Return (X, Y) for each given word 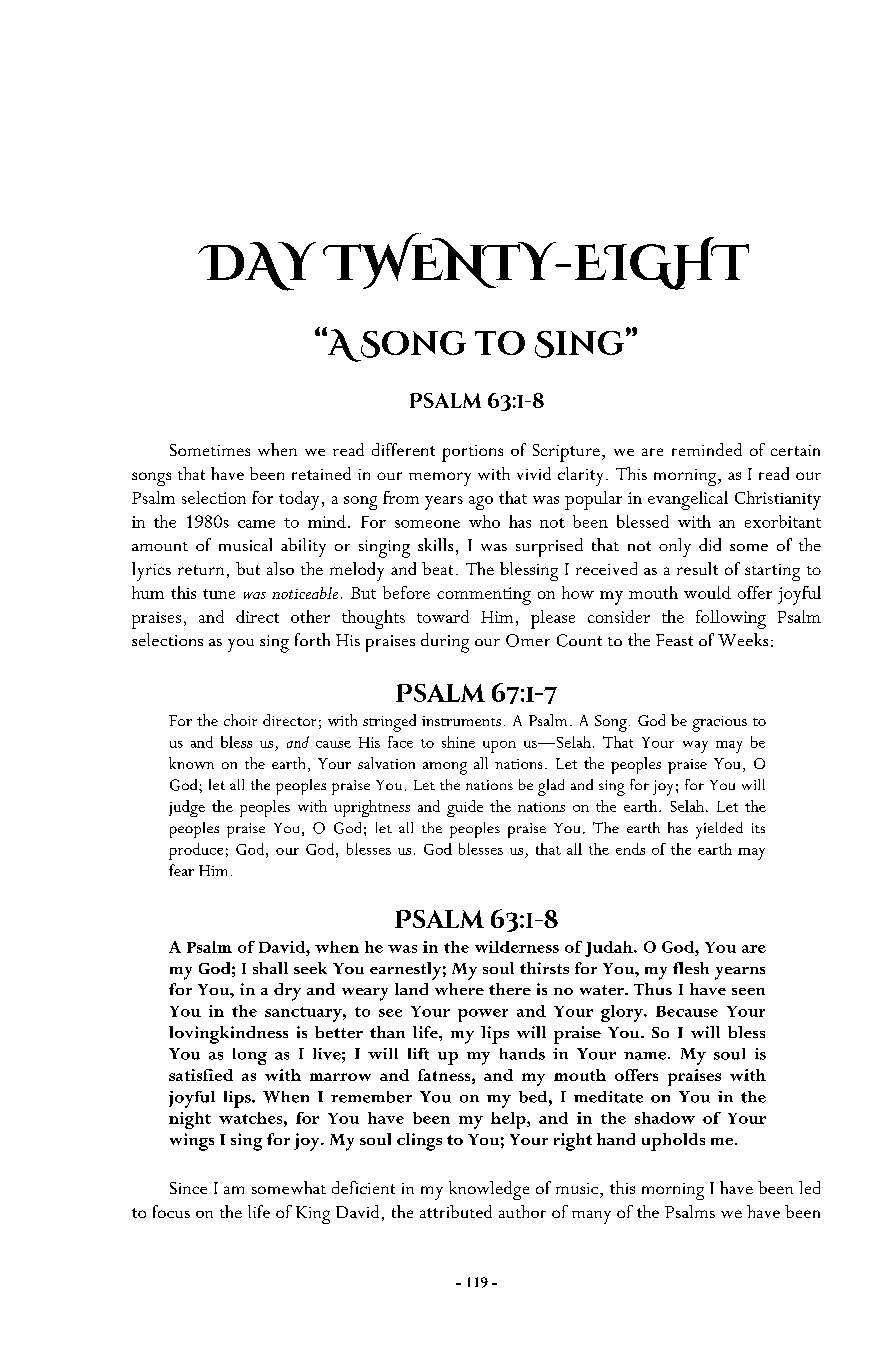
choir (240, 720)
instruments (461, 721)
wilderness (517, 947)
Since (188, 1188)
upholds (673, 1142)
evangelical (688, 500)
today (299, 500)
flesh (691, 968)
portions (472, 453)
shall (270, 968)
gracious (719, 724)
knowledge (489, 1190)
